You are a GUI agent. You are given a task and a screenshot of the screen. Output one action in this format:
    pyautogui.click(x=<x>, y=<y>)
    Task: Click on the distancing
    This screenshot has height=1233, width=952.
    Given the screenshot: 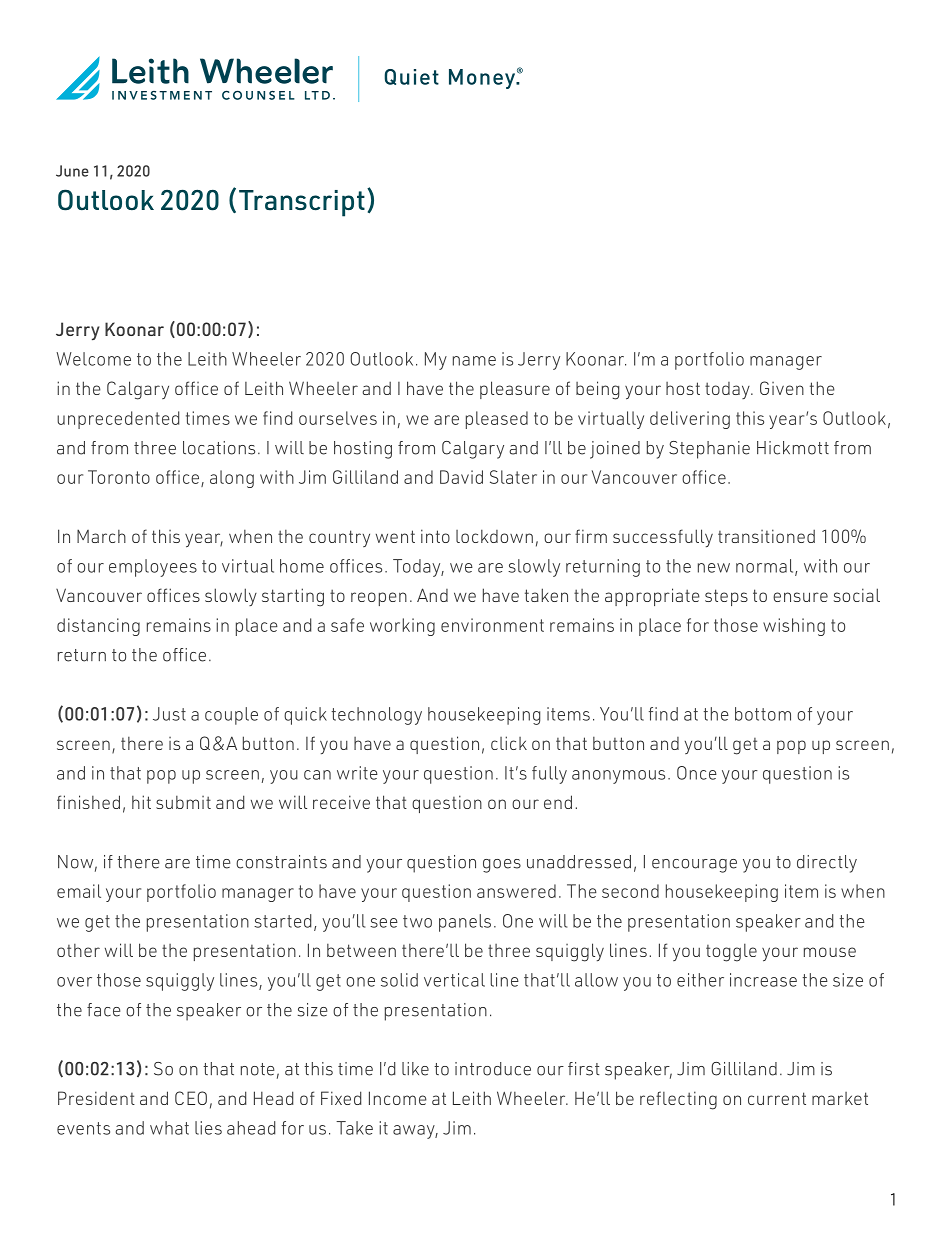 What is the action you would take?
    pyautogui.click(x=98, y=627)
